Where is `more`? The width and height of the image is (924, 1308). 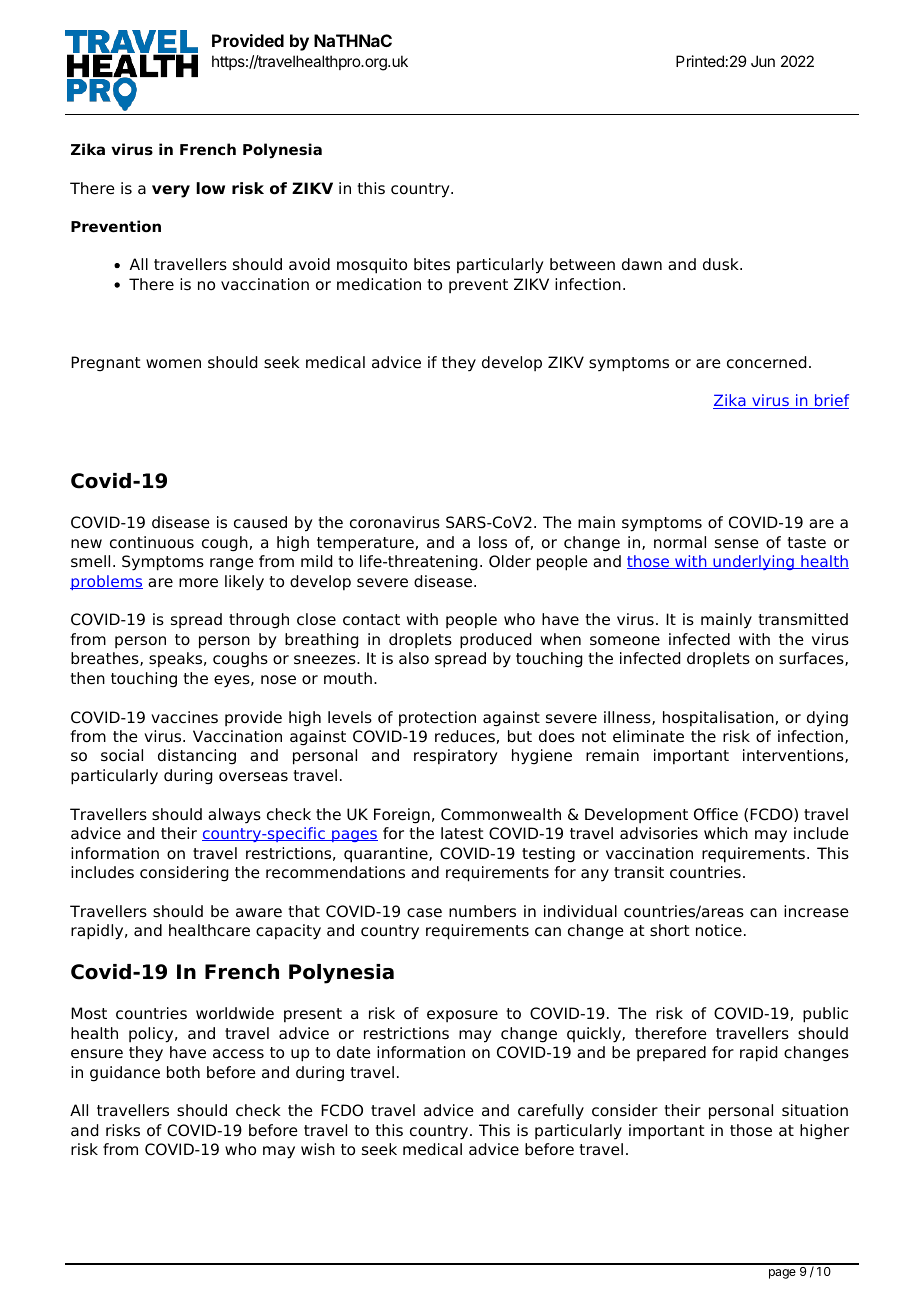 more is located at coordinates (198, 583).
